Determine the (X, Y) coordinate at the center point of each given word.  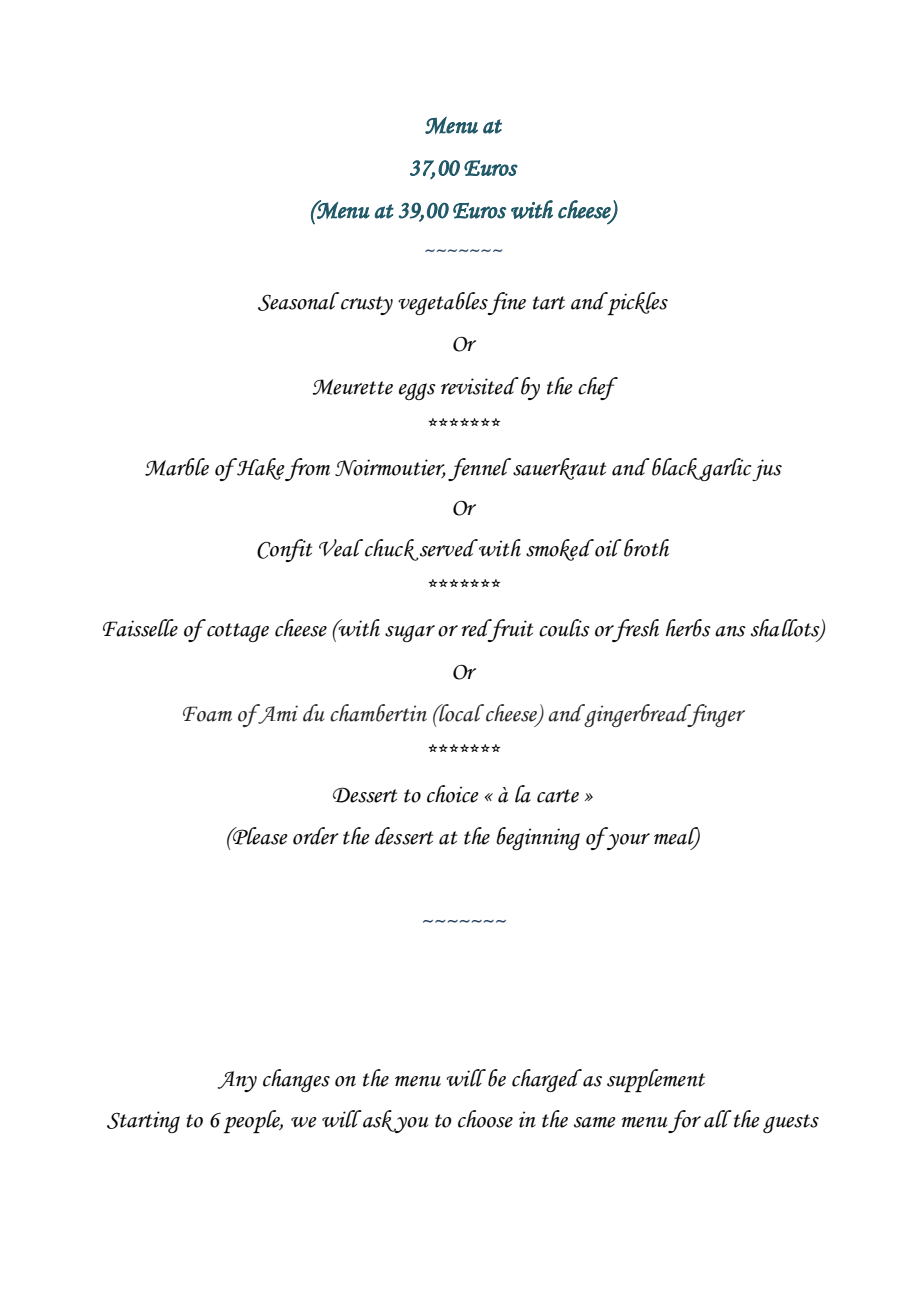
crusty (367, 305)
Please (259, 836)
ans (730, 631)
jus (766, 470)
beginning (538, 838)
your (628, 841)
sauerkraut (559, 469)
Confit (284, 550)
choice (453, 794)
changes (296, 1080)
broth (646, 548)
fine (506, 303)
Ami (277, 714)
